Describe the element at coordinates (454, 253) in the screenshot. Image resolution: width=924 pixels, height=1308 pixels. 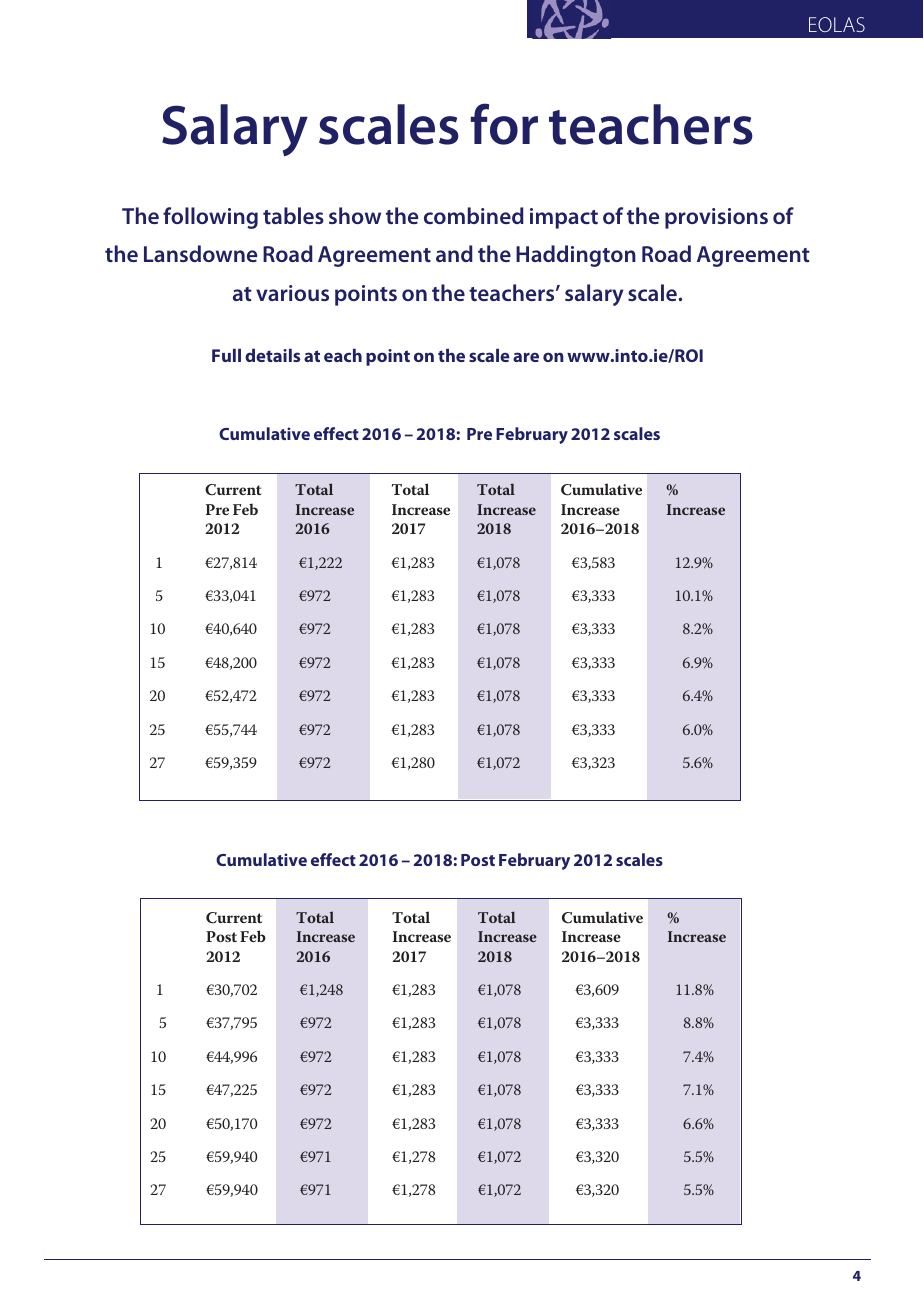
I see `and` at that location.
